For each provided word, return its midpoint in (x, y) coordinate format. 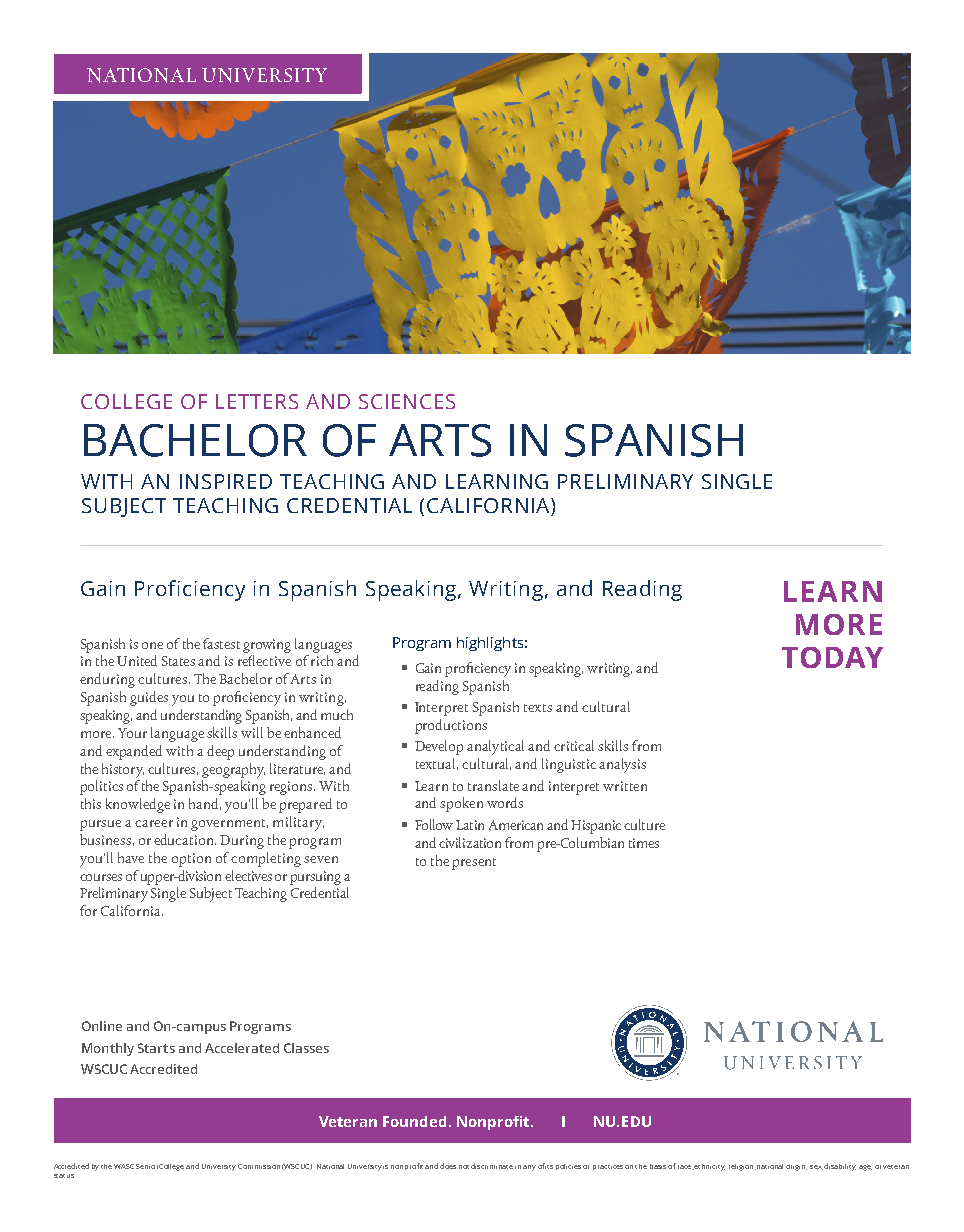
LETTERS (257, 401)
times (644, 843)
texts (538, 708)
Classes (306, 1048)
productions (451, 726)
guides (149, 698)
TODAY (832, 657)
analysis (622, 765)
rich (322, 660)
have (131, 857)
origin (796, 1168)
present (474, 864)
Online (102, 1026)
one (152, 645)
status (64, 1176)
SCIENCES (407, 401)
